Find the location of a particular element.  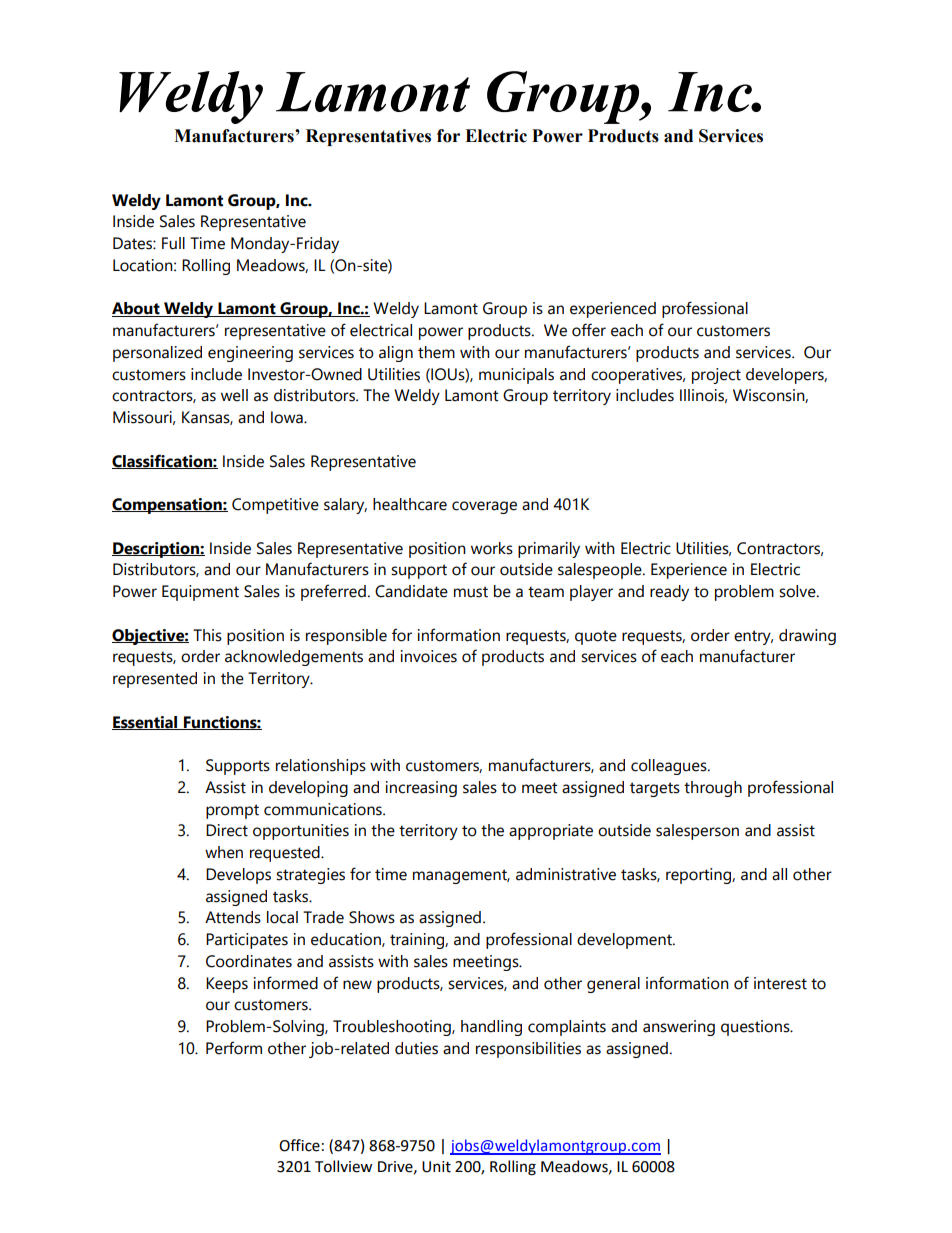

project is located at coordinates (716, 376).
